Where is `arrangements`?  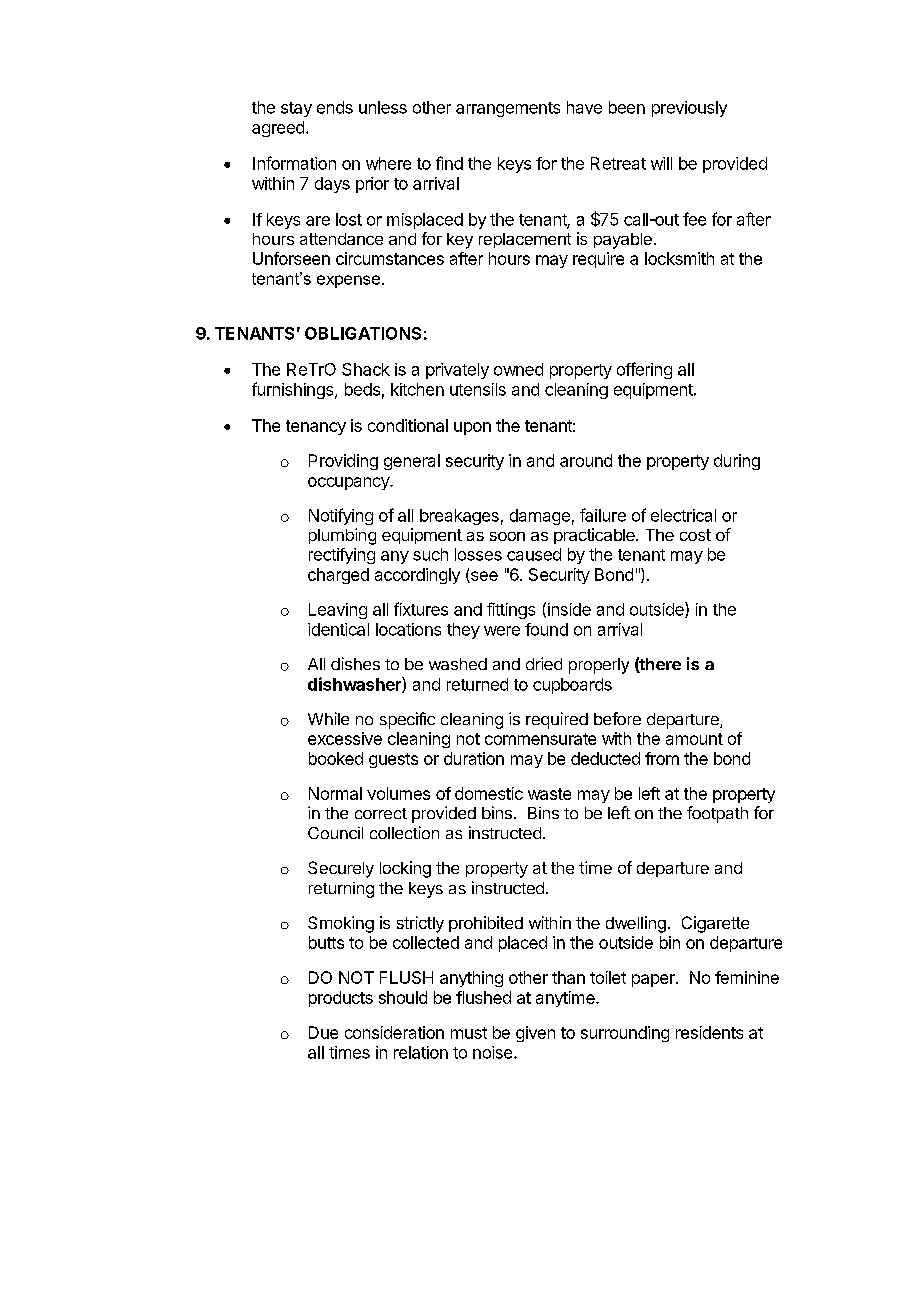 arrangements is located at coordinates (508, 109).
